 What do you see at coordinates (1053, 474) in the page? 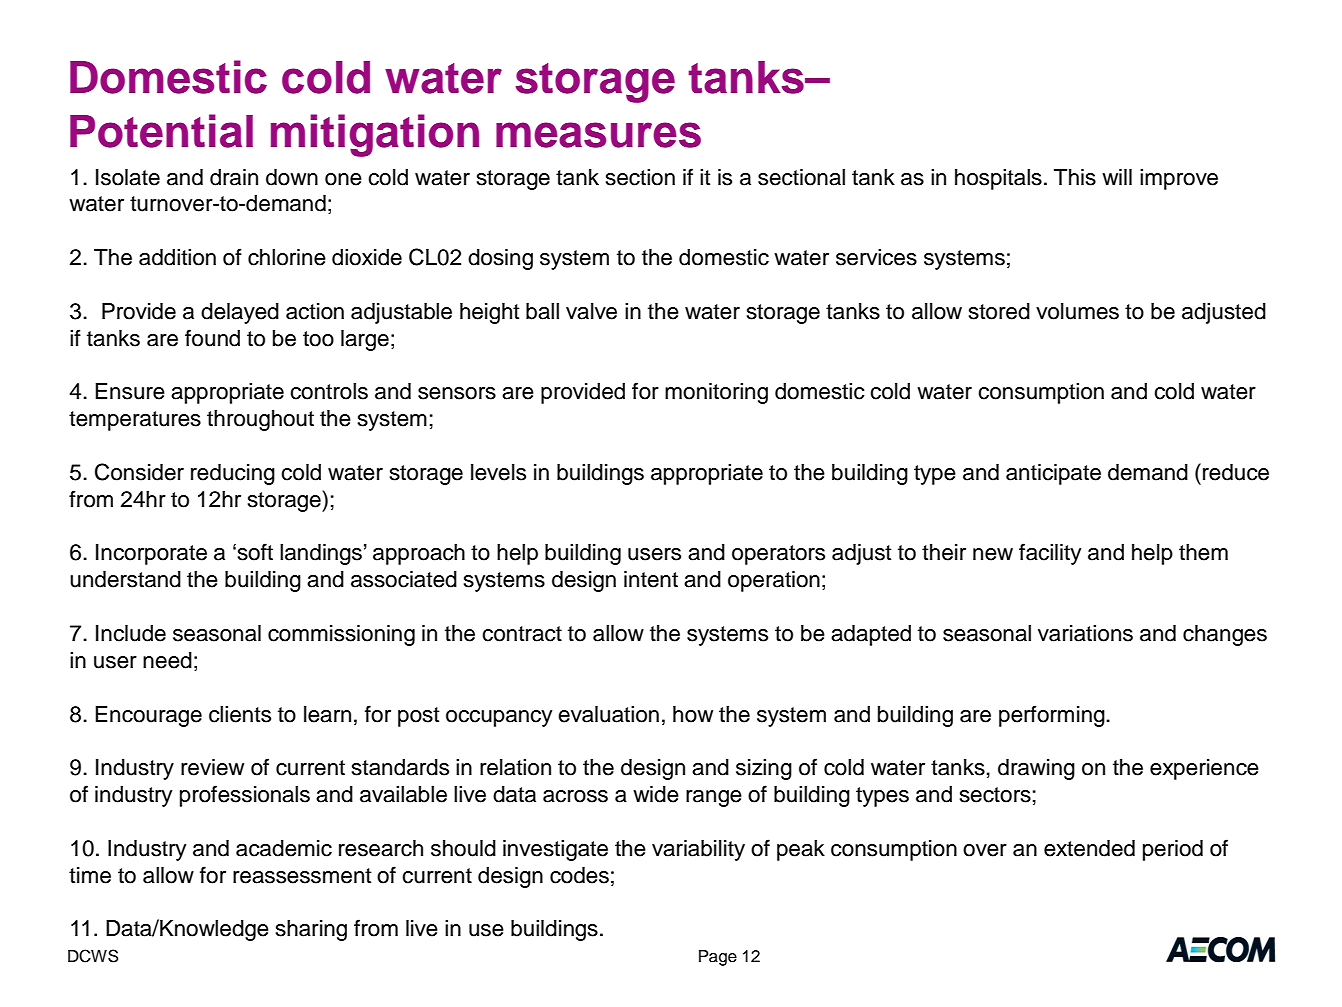
I see `anticipate` at bounding box center [1053, 474].
